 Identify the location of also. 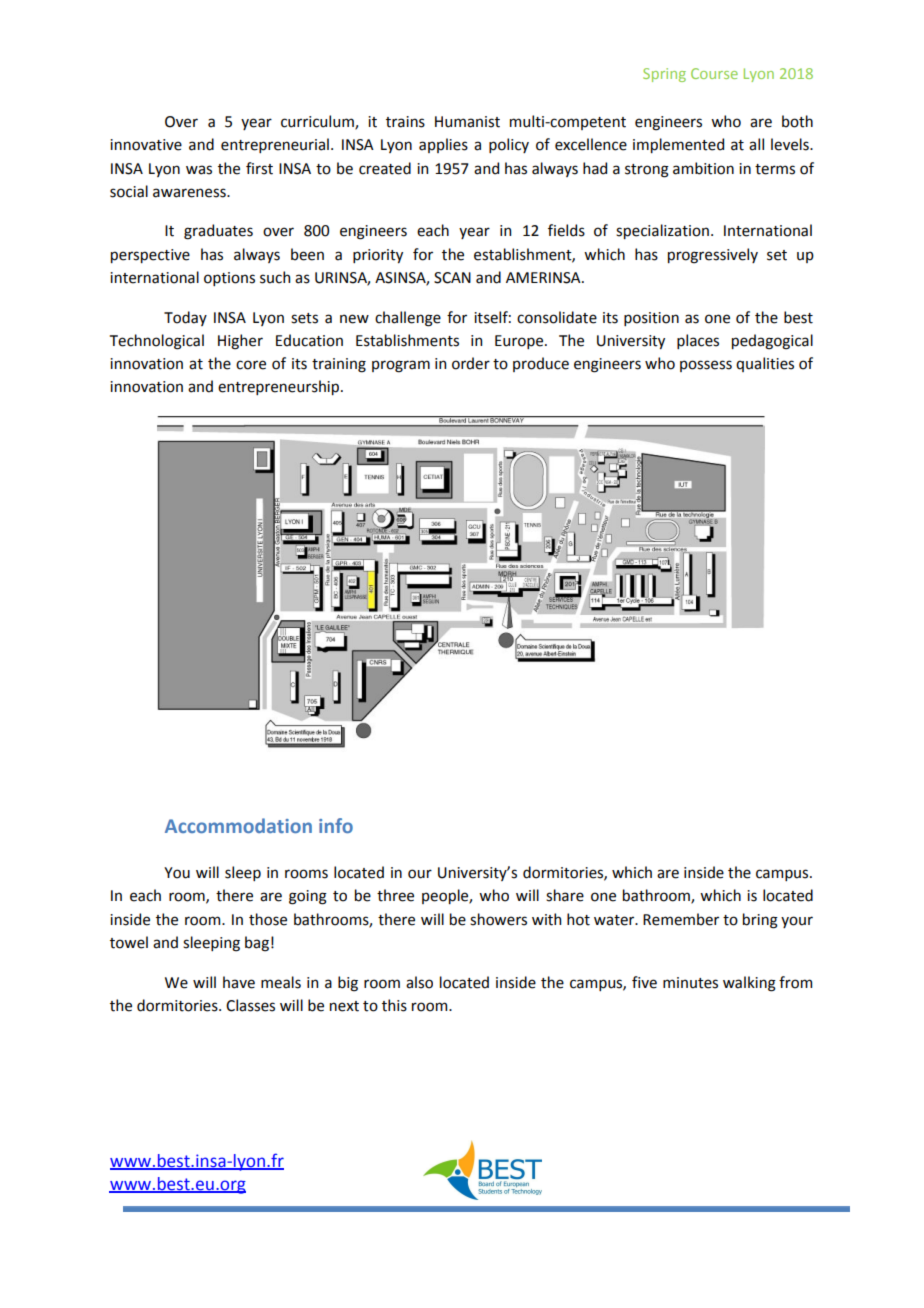
(419, 982).
